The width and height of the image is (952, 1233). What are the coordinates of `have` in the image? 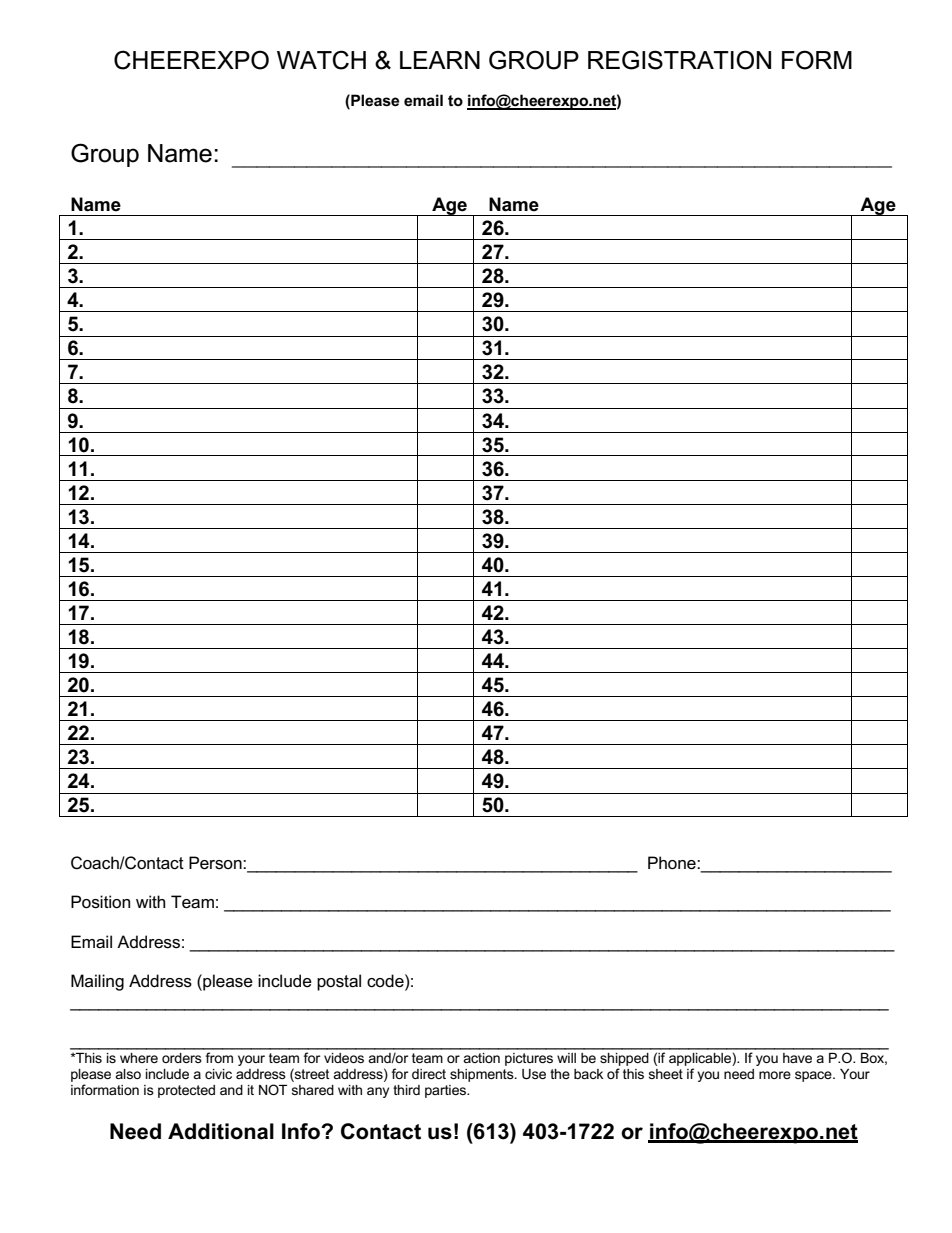 It's located at (797, 1058).
